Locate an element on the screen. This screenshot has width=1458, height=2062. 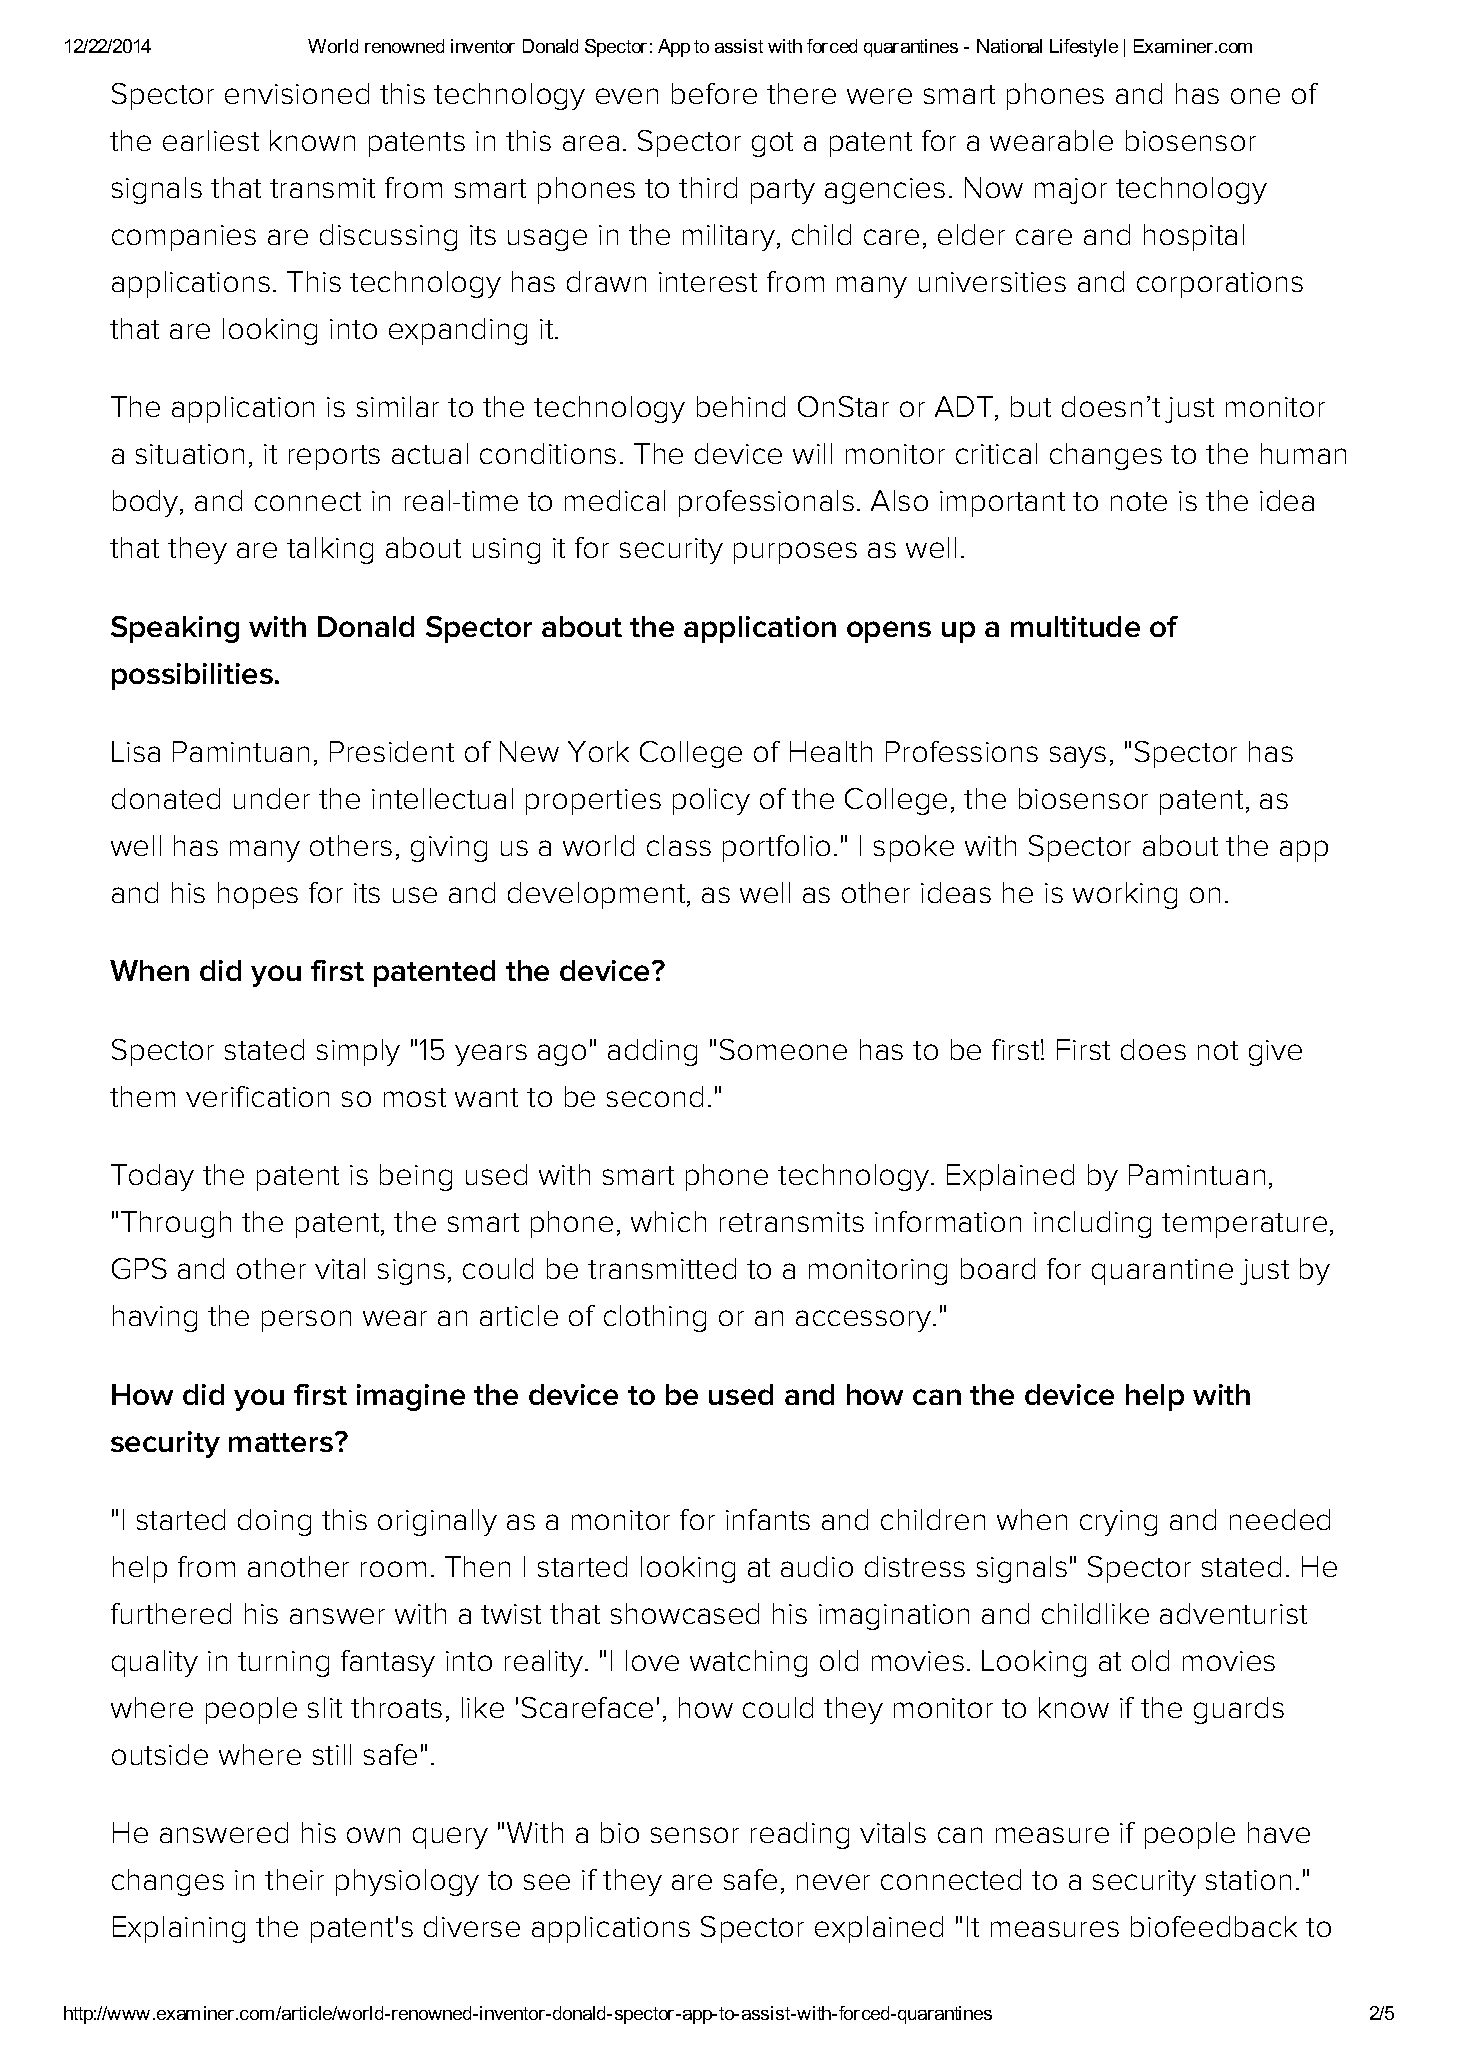
Health is located at coordinates (831, 751).
